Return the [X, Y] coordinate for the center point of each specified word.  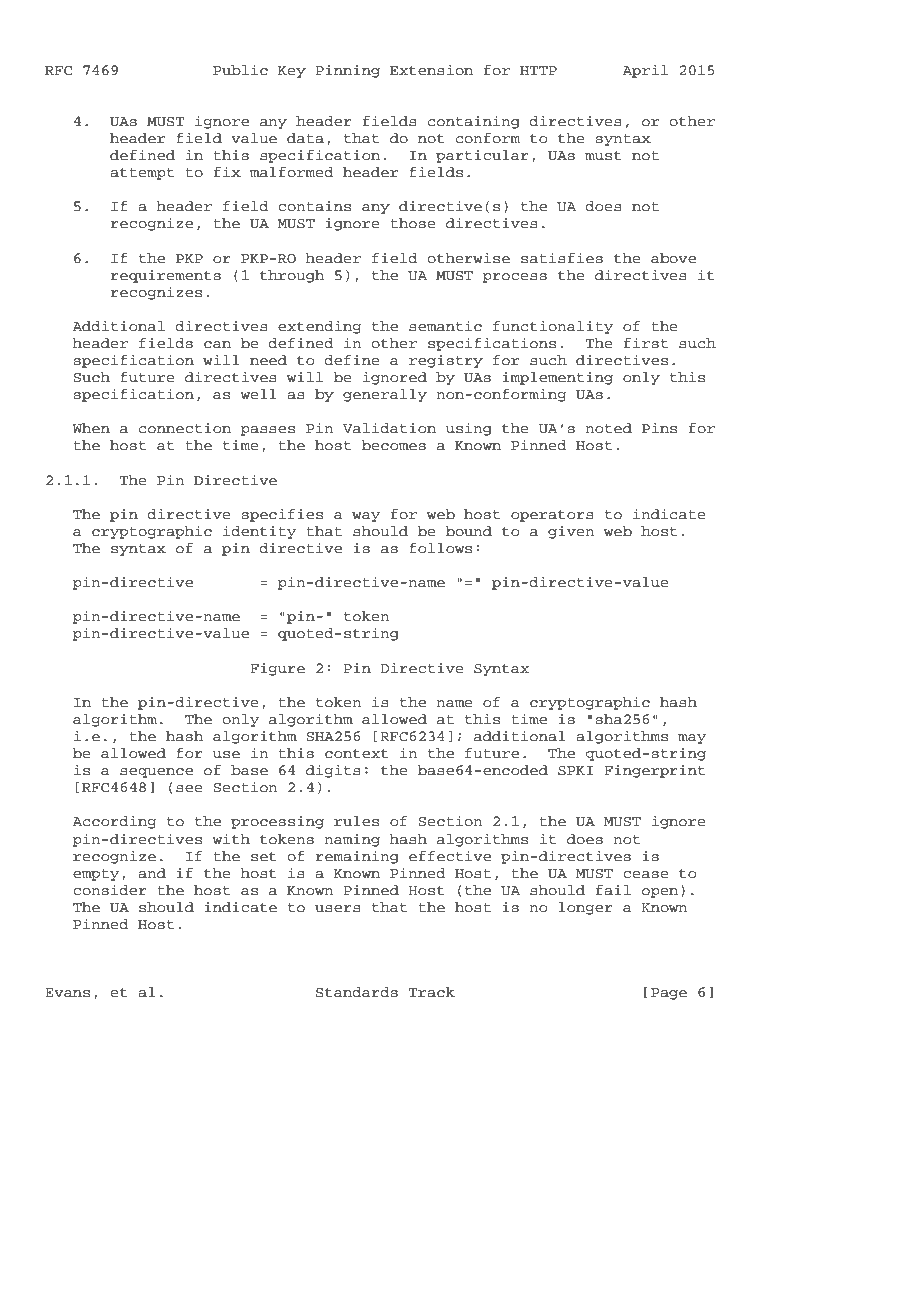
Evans [67, 993]
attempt [142, 174]
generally [385, 395]
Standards [357, 992]
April [645, 71]
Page [669, 994]
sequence [156, 773]
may [692, 739]
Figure [277, 669]
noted [608, 428]
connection [185, 428]
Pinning [348, 71]
